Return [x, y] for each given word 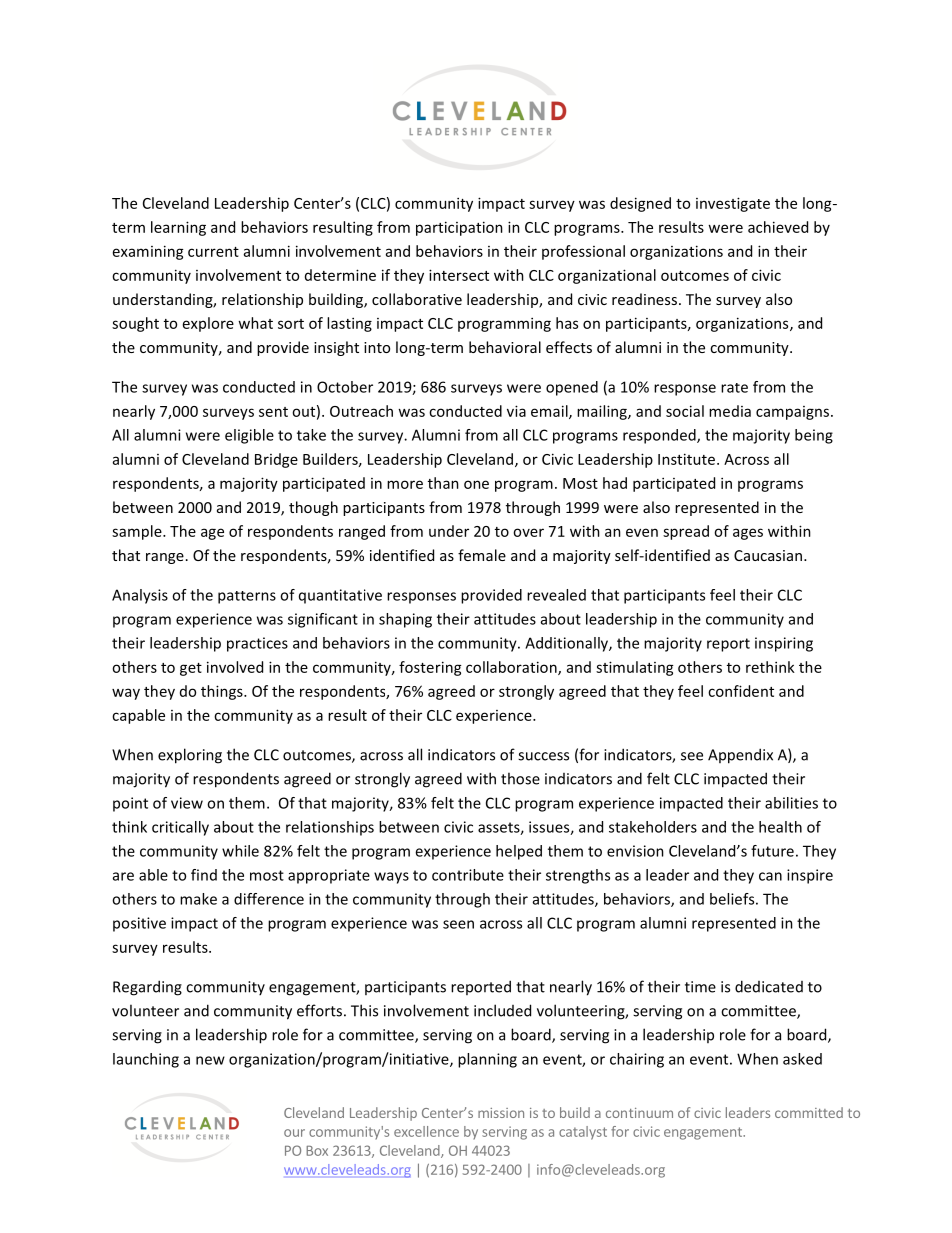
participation [459, 228]
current [213, 252]
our [294, 1133]
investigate [733, 204]
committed [809, 1112]
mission [501, 1113]
